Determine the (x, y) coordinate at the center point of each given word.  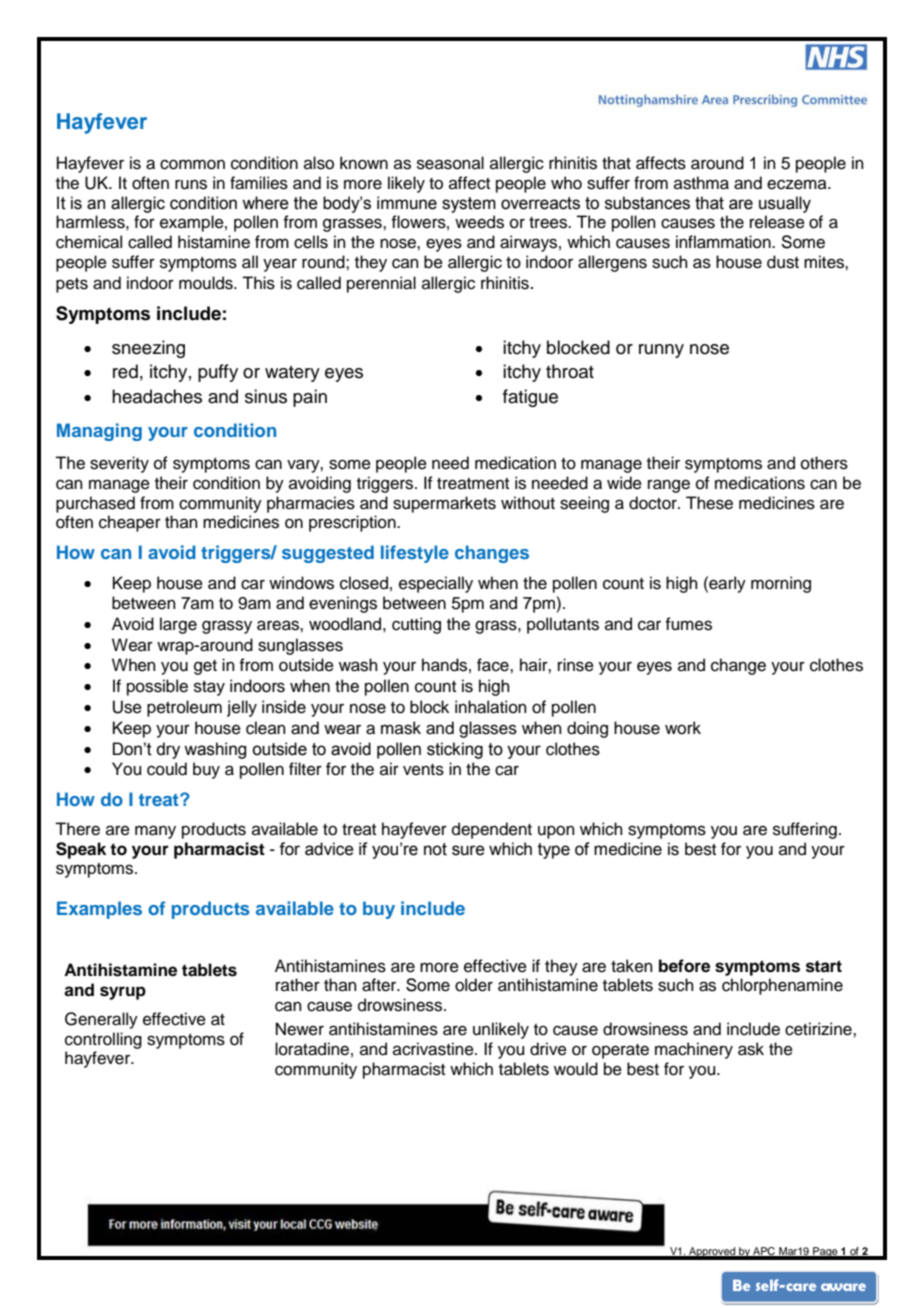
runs (191, 184)
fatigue (530, 398)
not (435, 849)
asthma (701, 183)
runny (661, 351)
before (684, 966)
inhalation (491, 707)
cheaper (130, 523)
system (469, 205)
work (683, 728)
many (155, 832)
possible (157, 687)
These (709, 503)
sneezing (148, 349)
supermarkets (444, 504)
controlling (103, 1040)
